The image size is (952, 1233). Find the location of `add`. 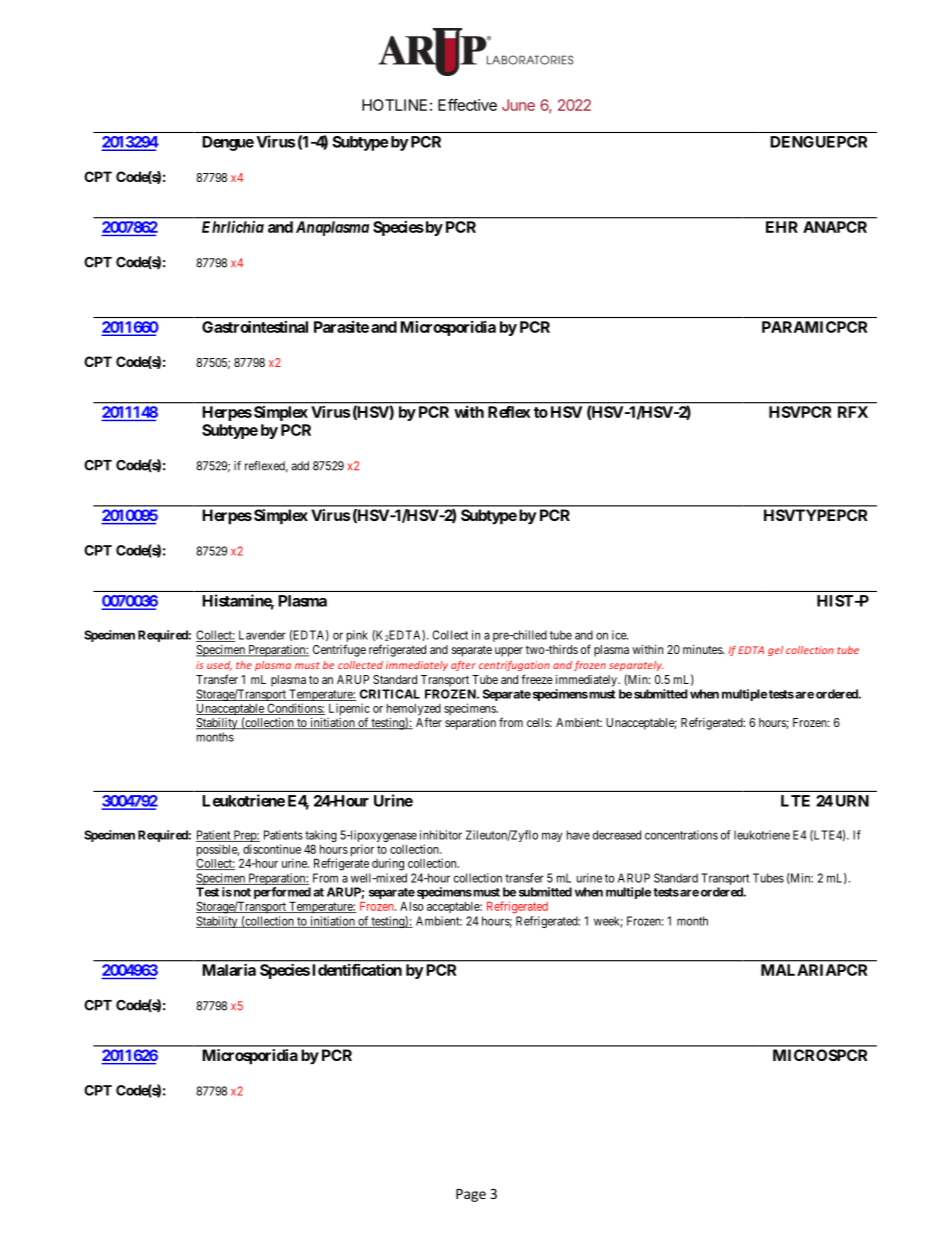

add is located at coordinates (300, 466).
